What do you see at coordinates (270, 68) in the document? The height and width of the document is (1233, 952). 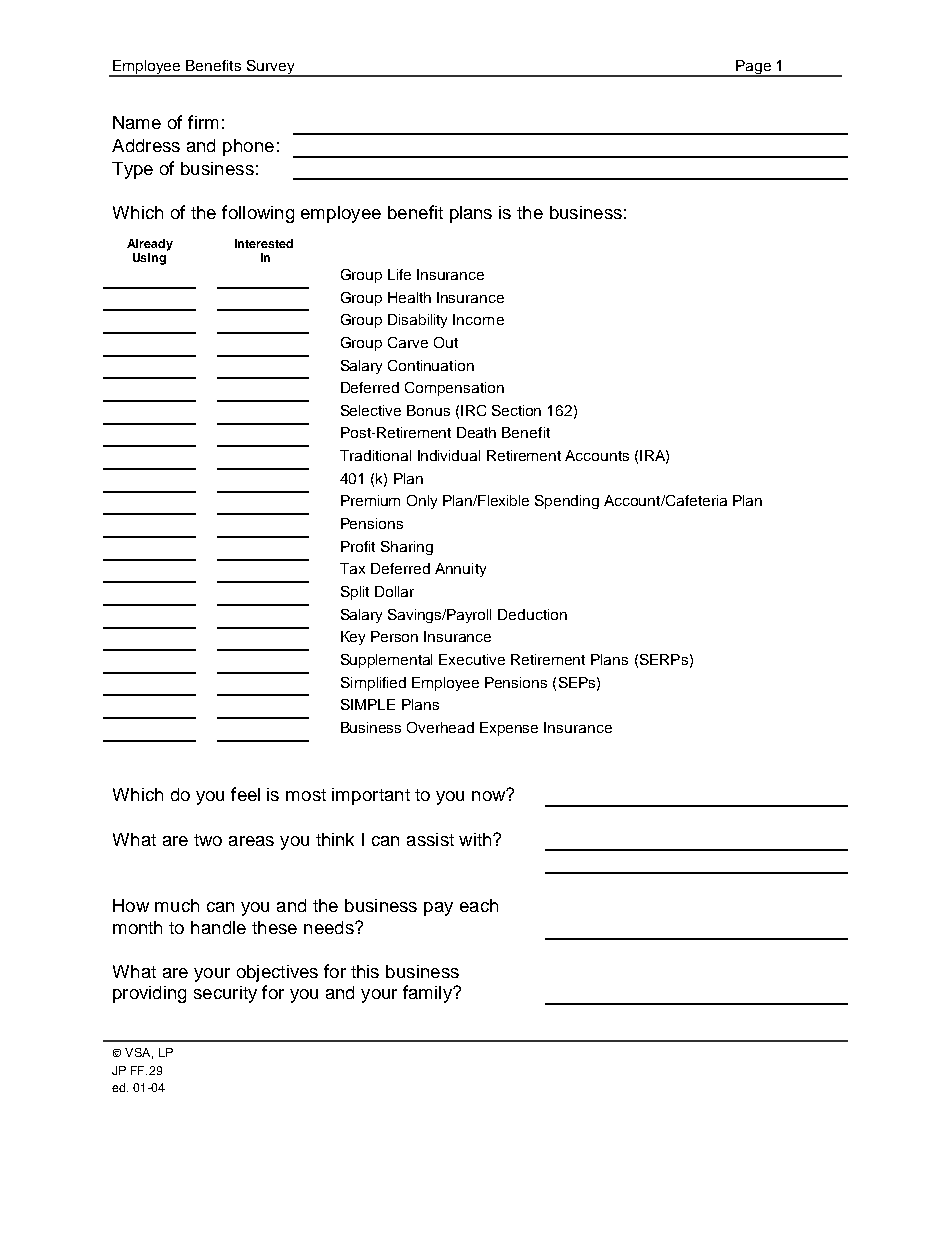 I see `Survey` at bounding box center [270, 68].
